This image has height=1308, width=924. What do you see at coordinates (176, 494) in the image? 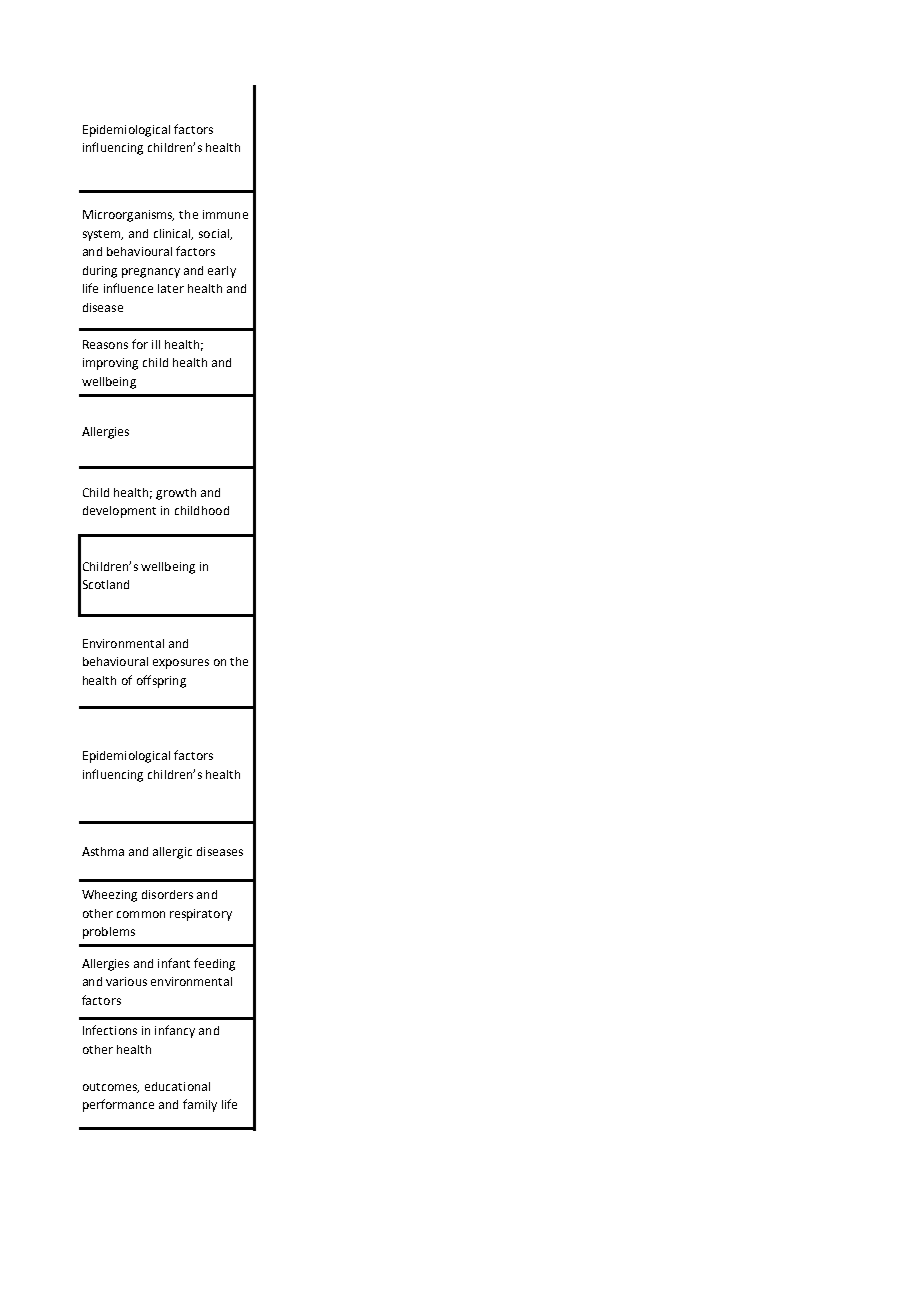
I see `growth` at bounding box center [176, 494].
